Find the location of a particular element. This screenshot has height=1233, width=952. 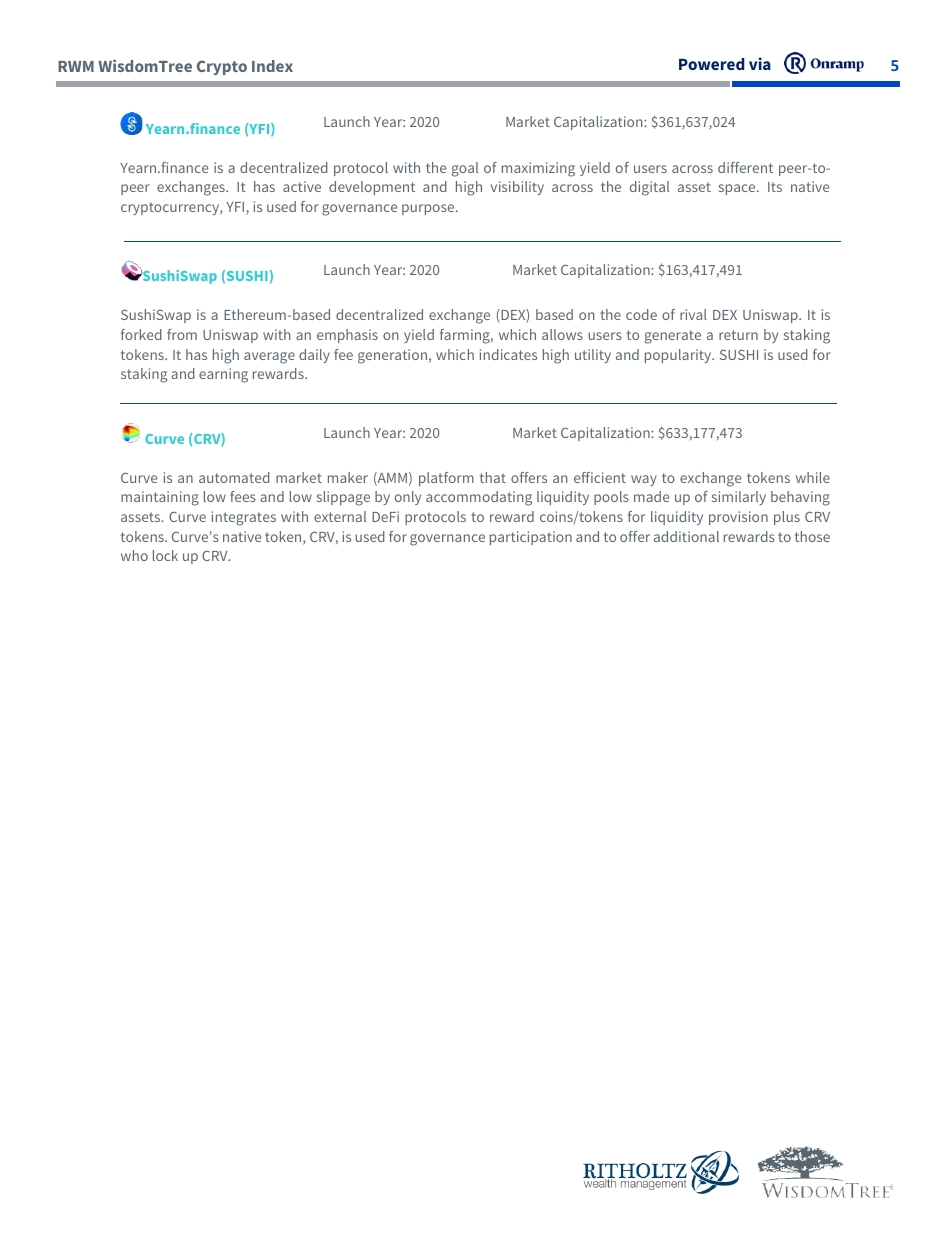

active is located at coordinates (302, 186).
